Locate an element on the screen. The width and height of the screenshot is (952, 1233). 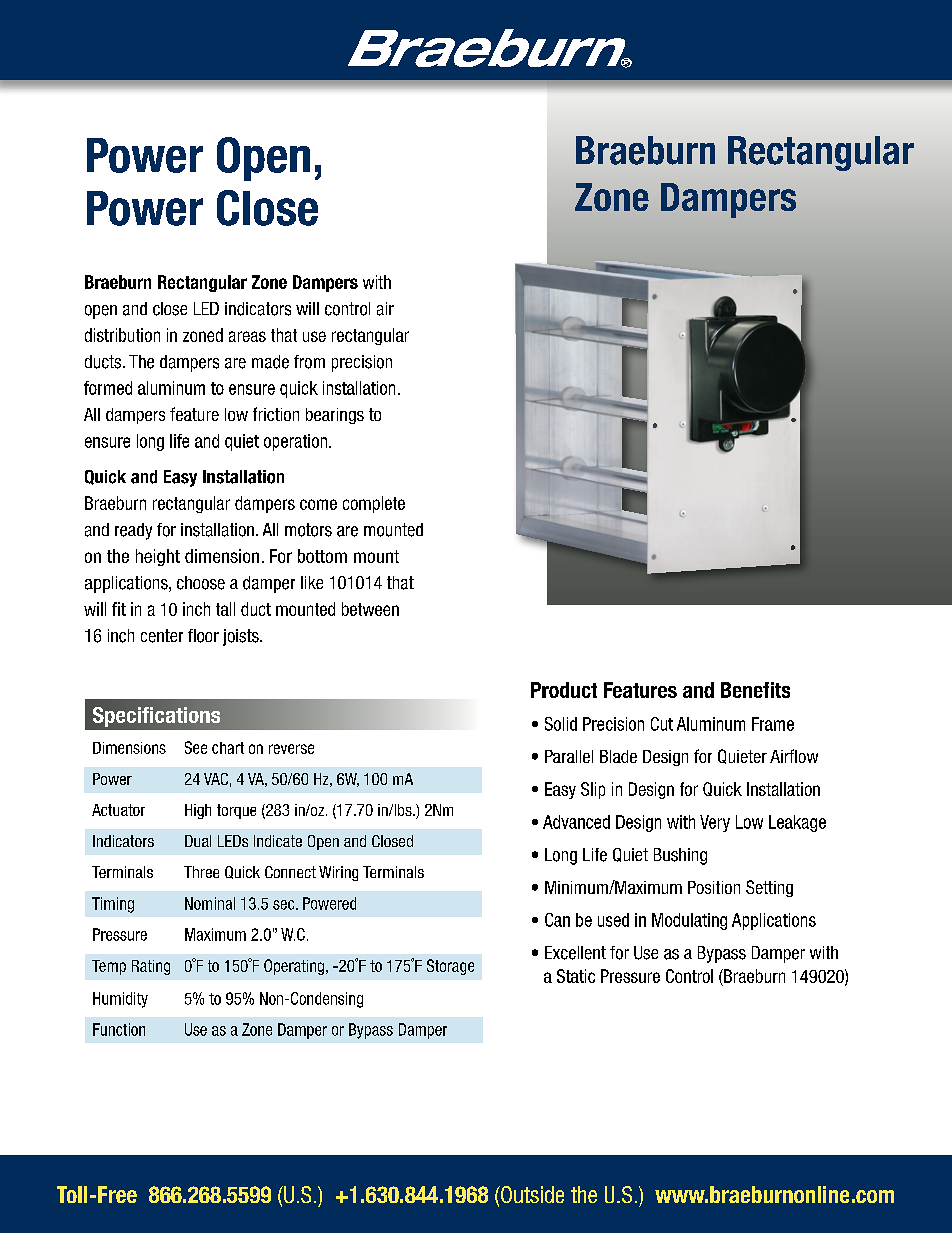
Position is located at coordinates (714, 887).
